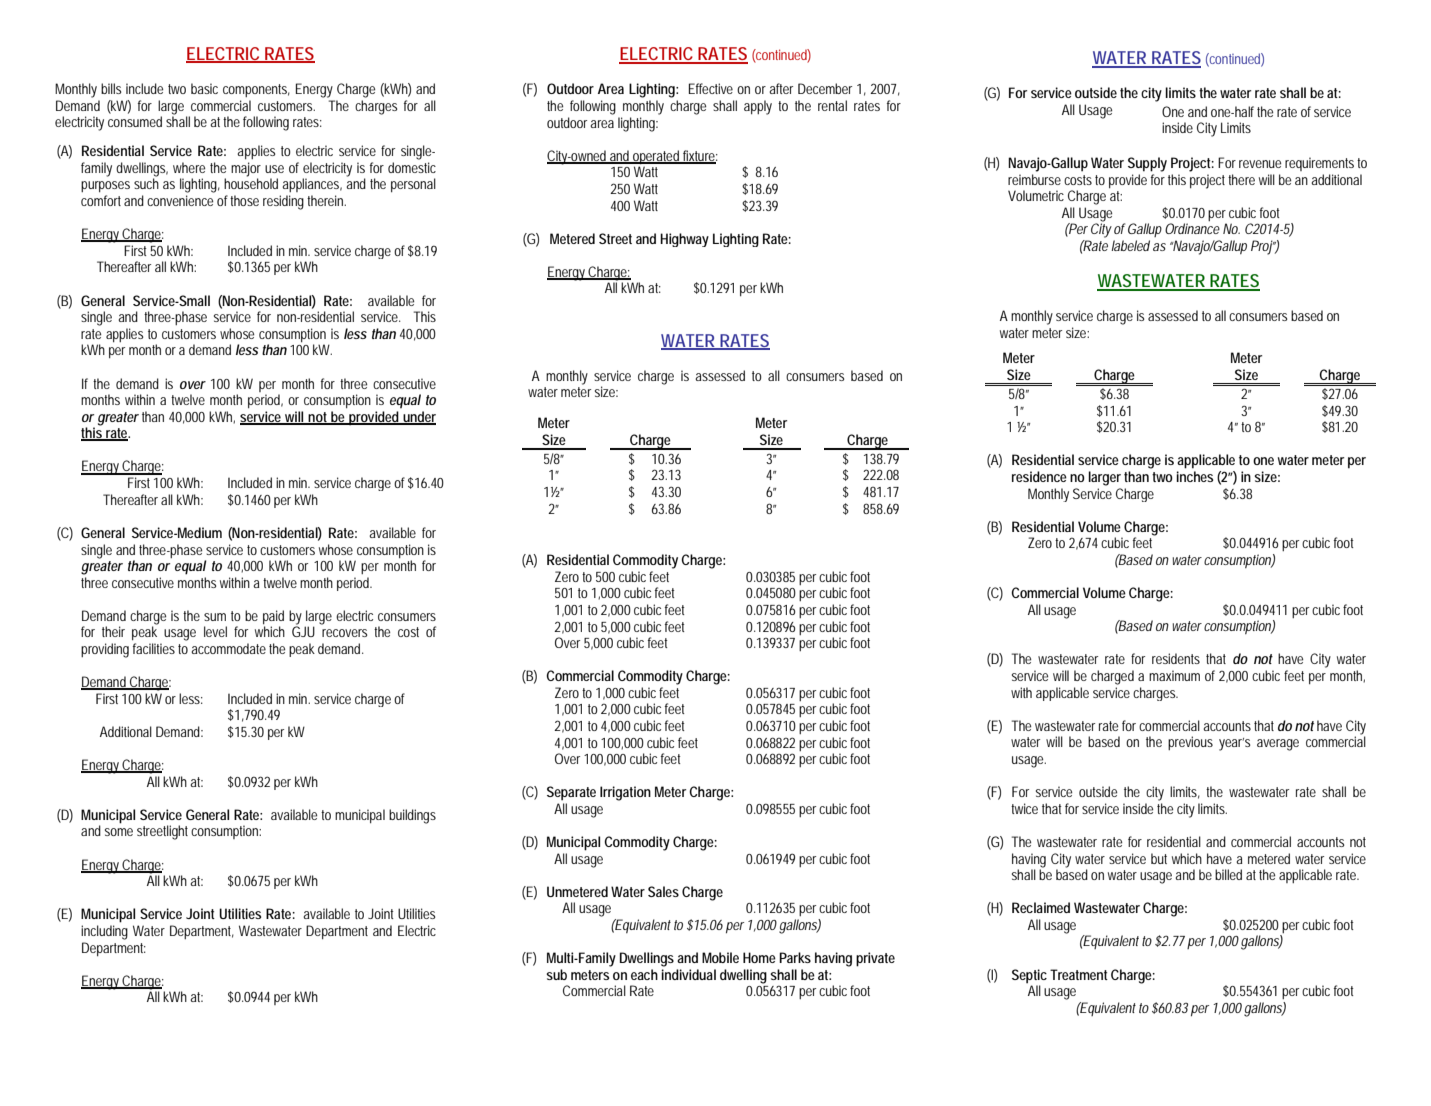  I want to click on accommodate, so click(228, 648).
